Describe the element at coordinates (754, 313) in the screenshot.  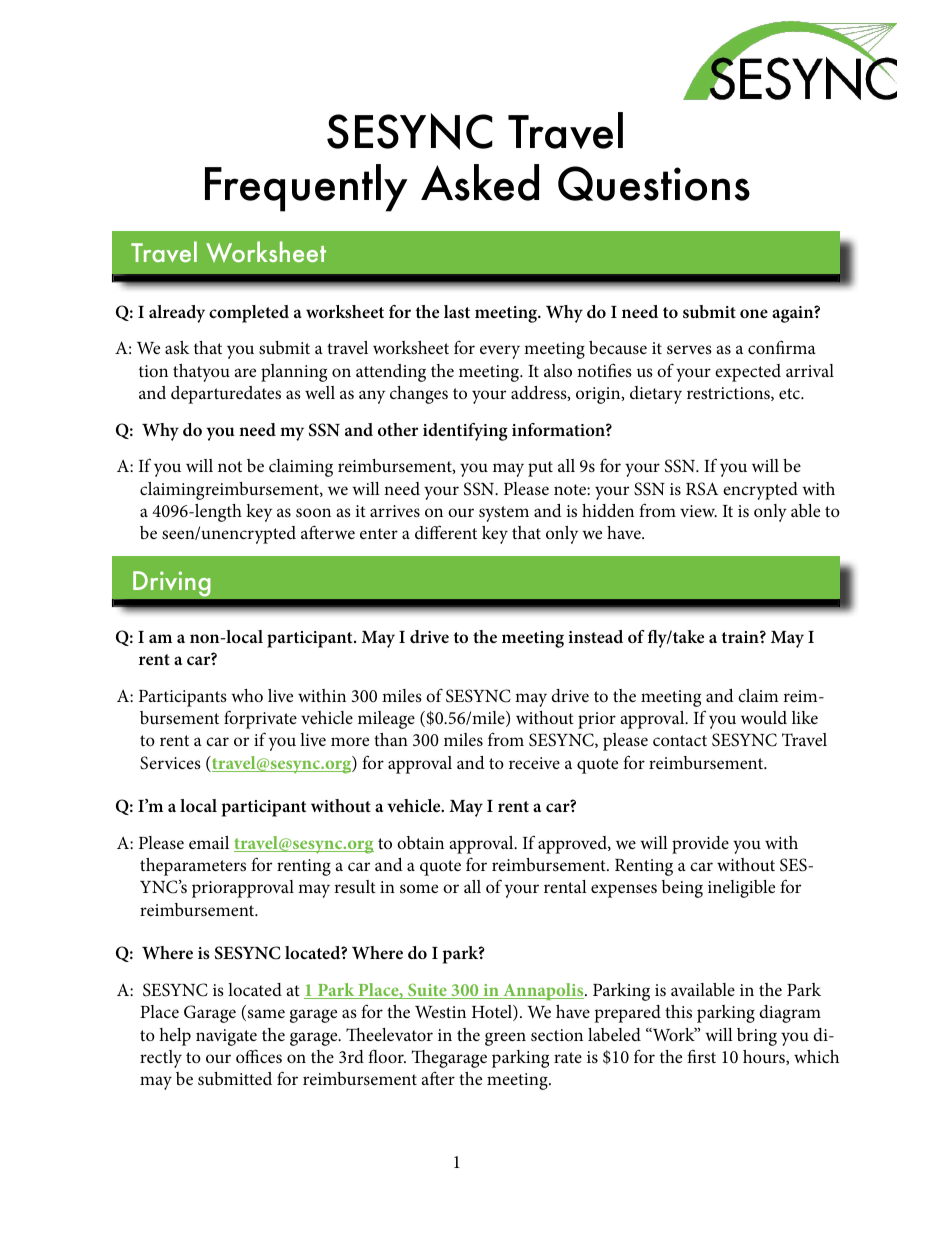
I see `one` at that location.
